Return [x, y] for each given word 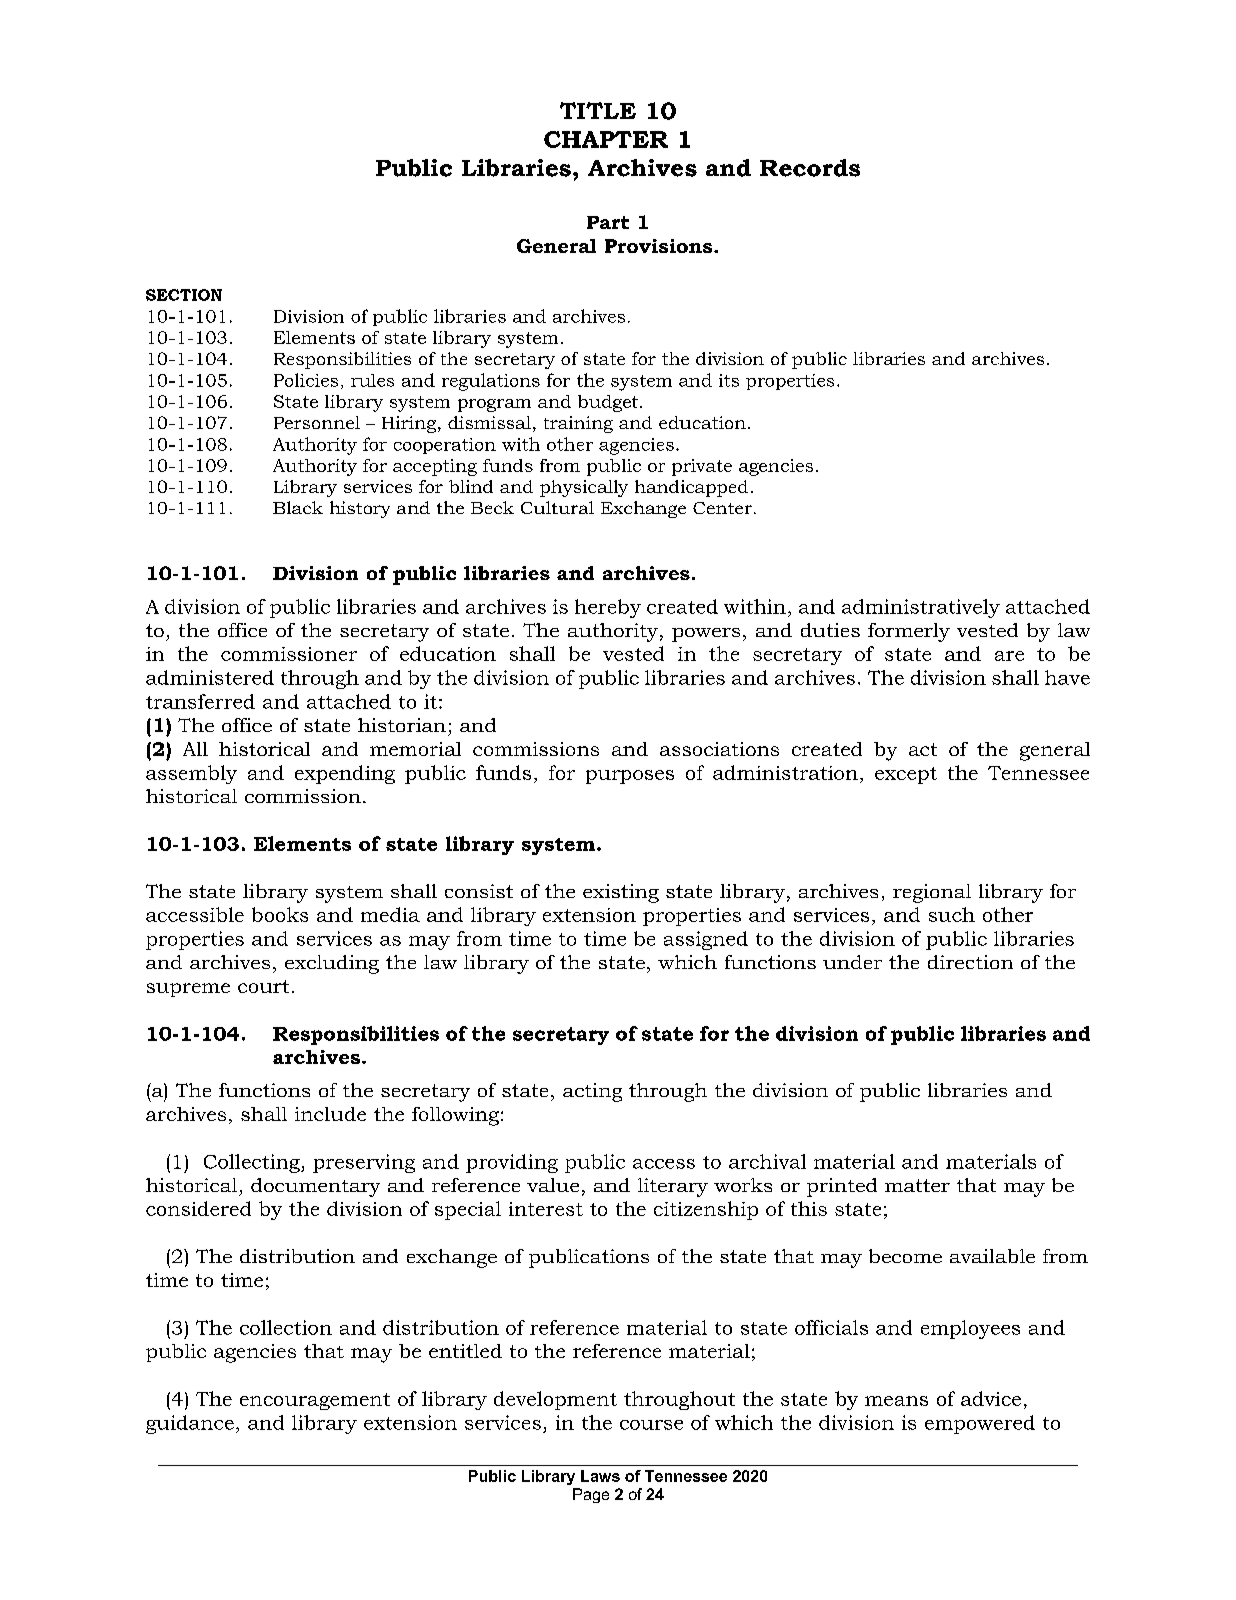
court [263, 986]
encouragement [315, 1401]
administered [210, 677]
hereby [608, 608]
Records [810, 168]
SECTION [184, 295]
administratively [921, 608]
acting [592, 1092]
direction [970, 962]
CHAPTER [606, 139]
